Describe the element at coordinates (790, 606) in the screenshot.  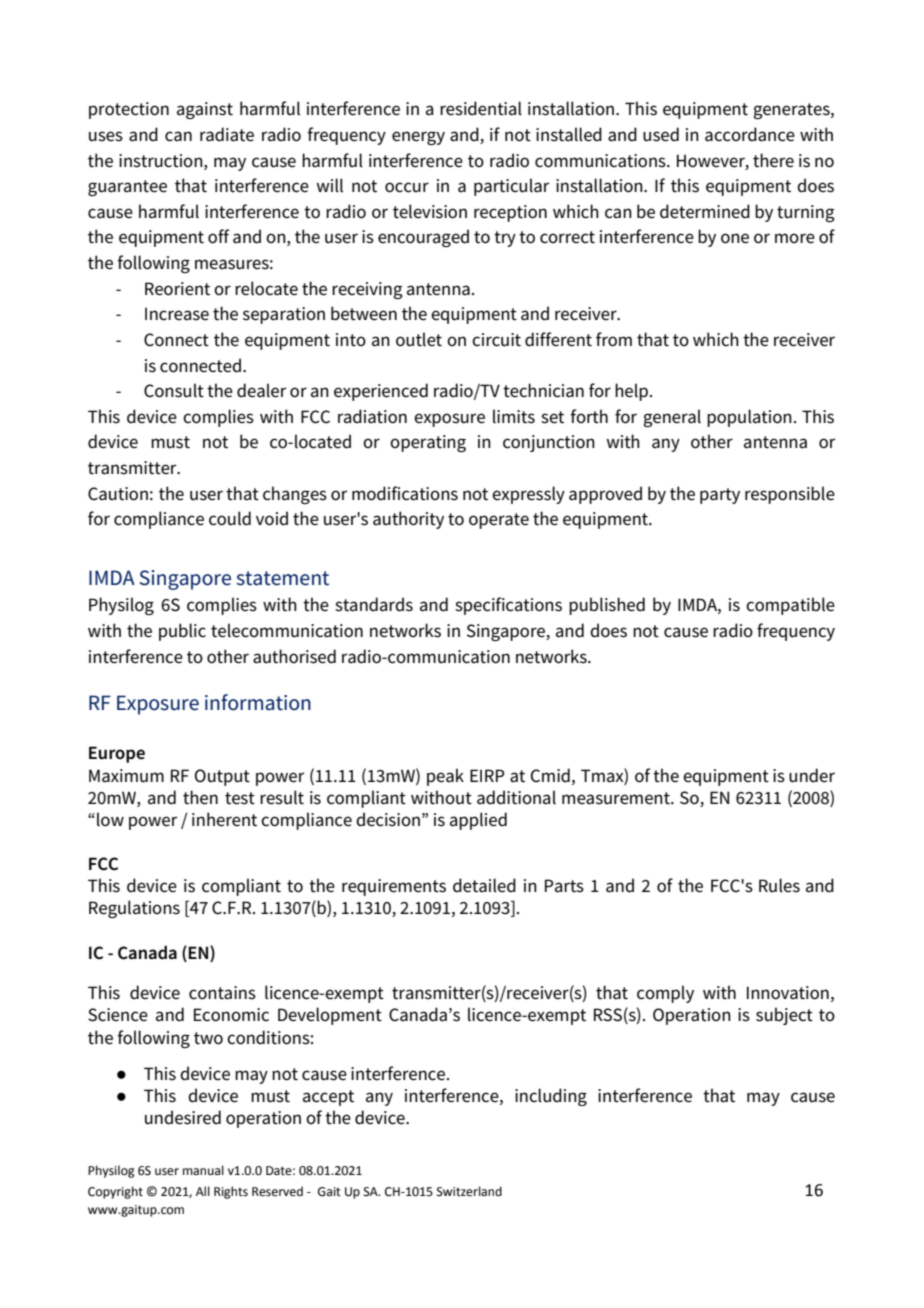
I see `compatible` at that location.
